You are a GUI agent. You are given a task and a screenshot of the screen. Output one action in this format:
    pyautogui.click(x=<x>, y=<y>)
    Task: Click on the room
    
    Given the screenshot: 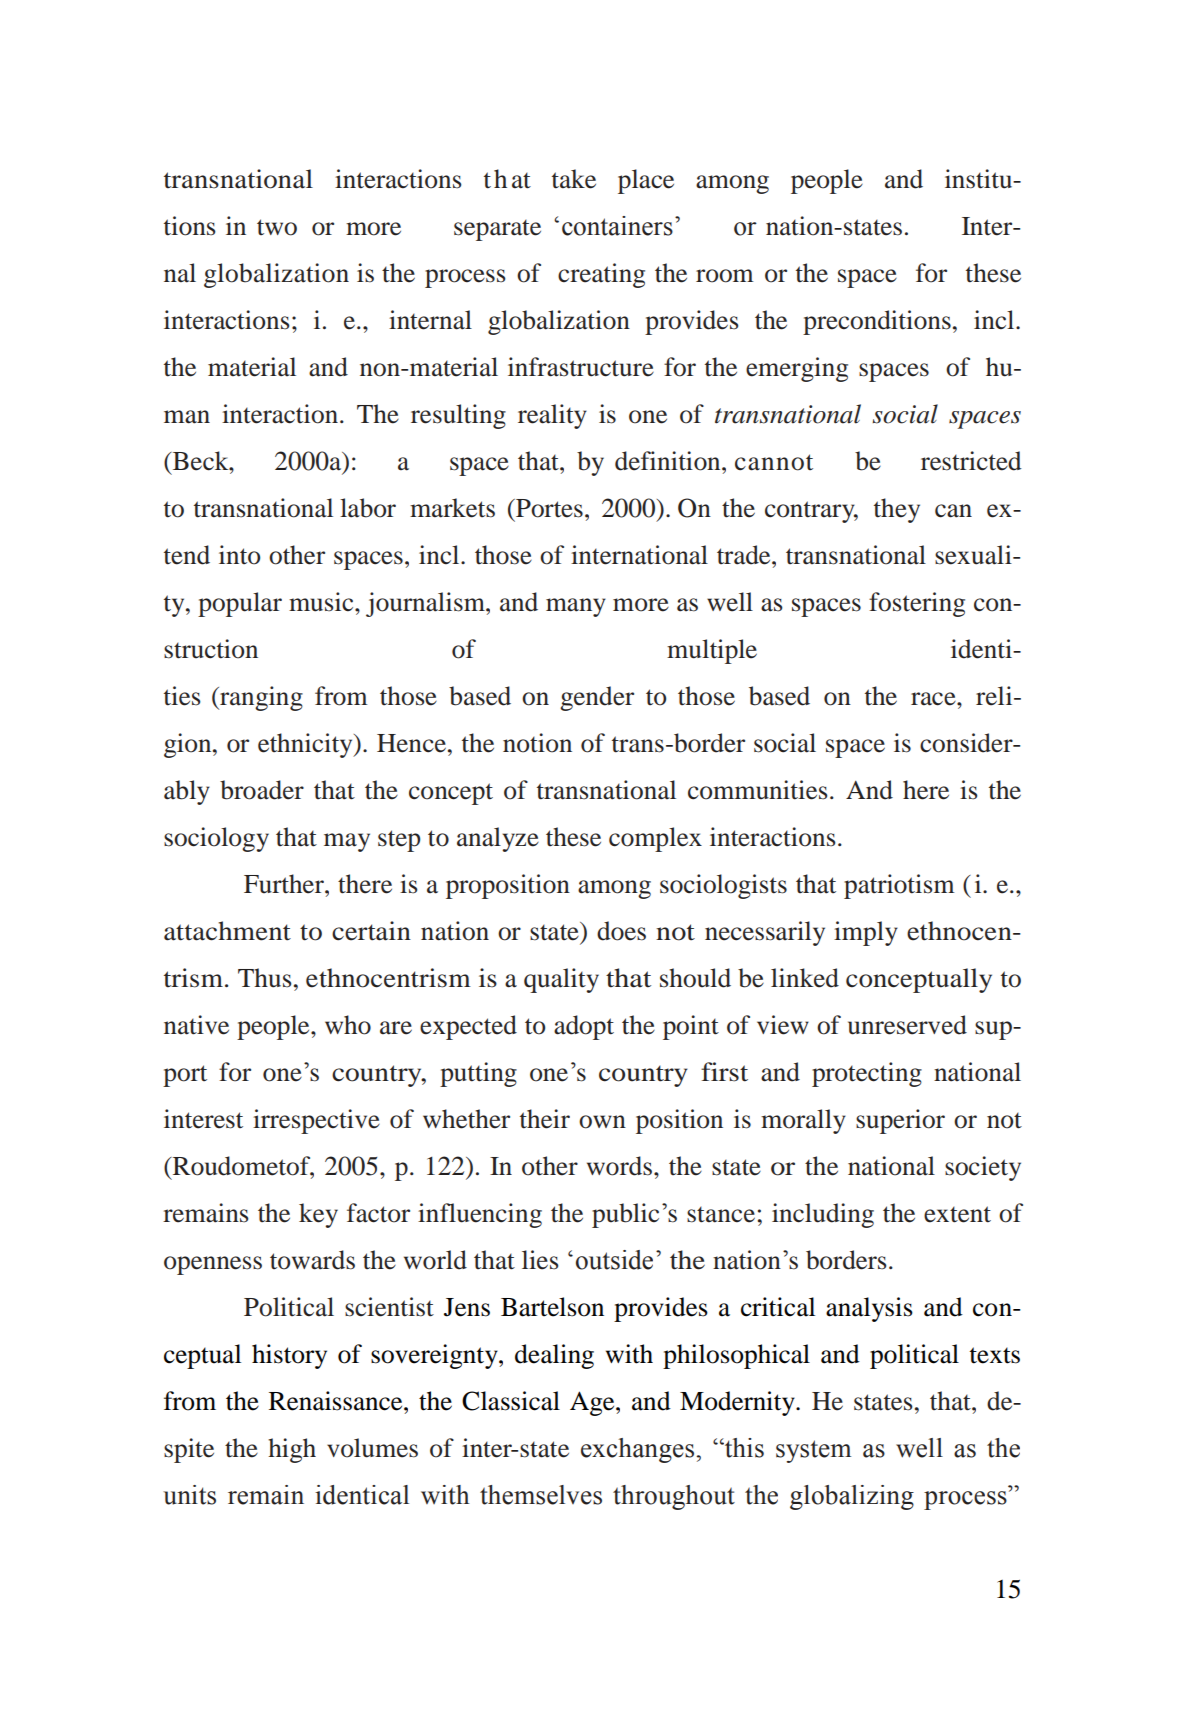 What is the action you would take?
    pyautogui.click(x=725, y=276)
